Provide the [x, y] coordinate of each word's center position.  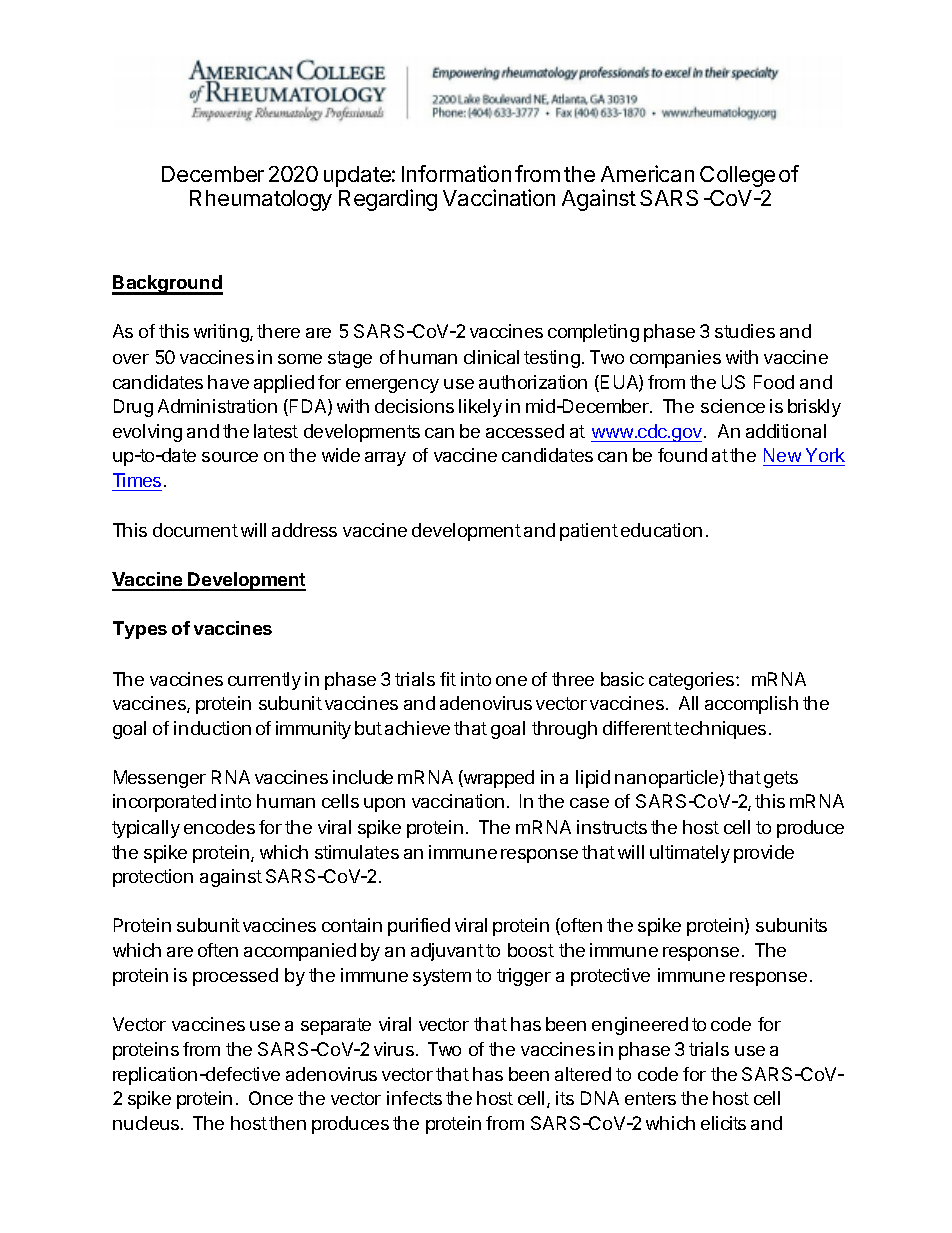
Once [271, 1098]
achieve [417, 728]
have [228, 382]
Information [456, 173]
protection [153, 878]
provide [764, 854]
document [195, 530]
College [737, 176]
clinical [491, 357]
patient [589, 532]
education [661, 530]
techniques [720, 730]
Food [774, 382]
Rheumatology [261, 200]
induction [212, 728]
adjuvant [447, 952]
